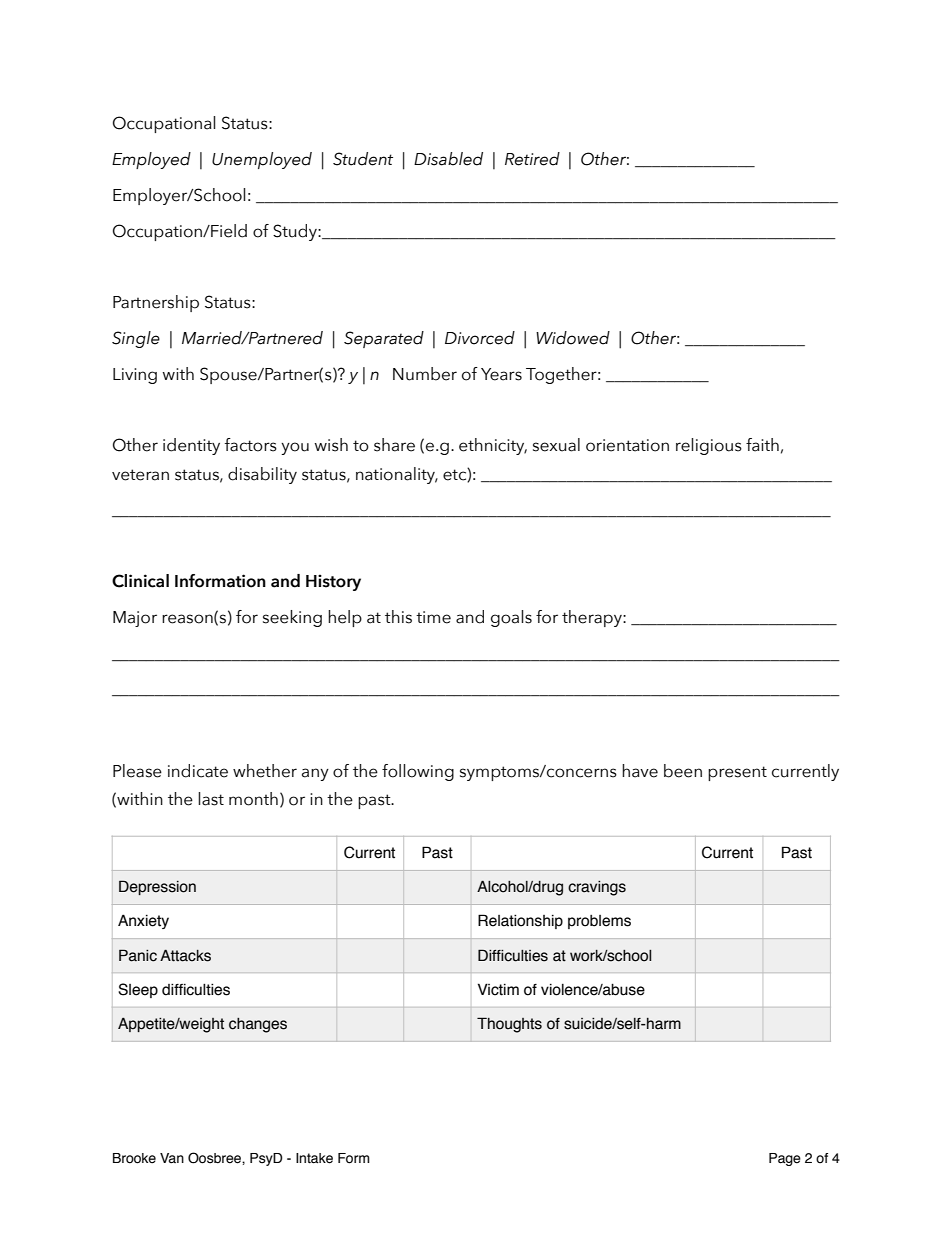 This screenshot has height=1233, width=952. I want to click on Student, so click(363, 159).
